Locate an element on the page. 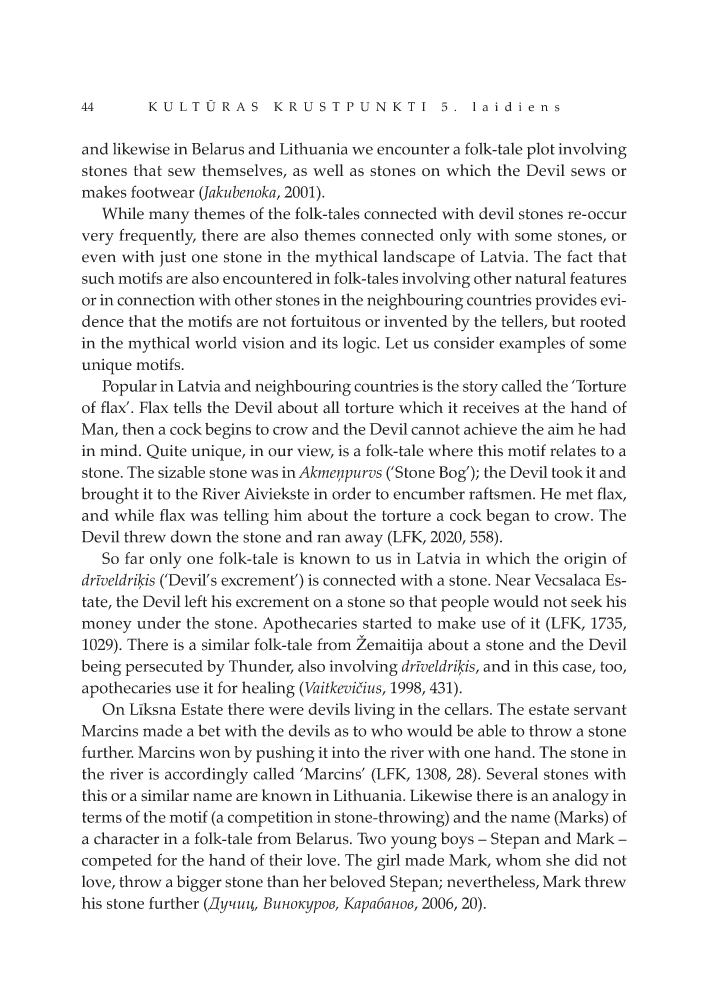  footwear is located at coordinates (163, 191).
